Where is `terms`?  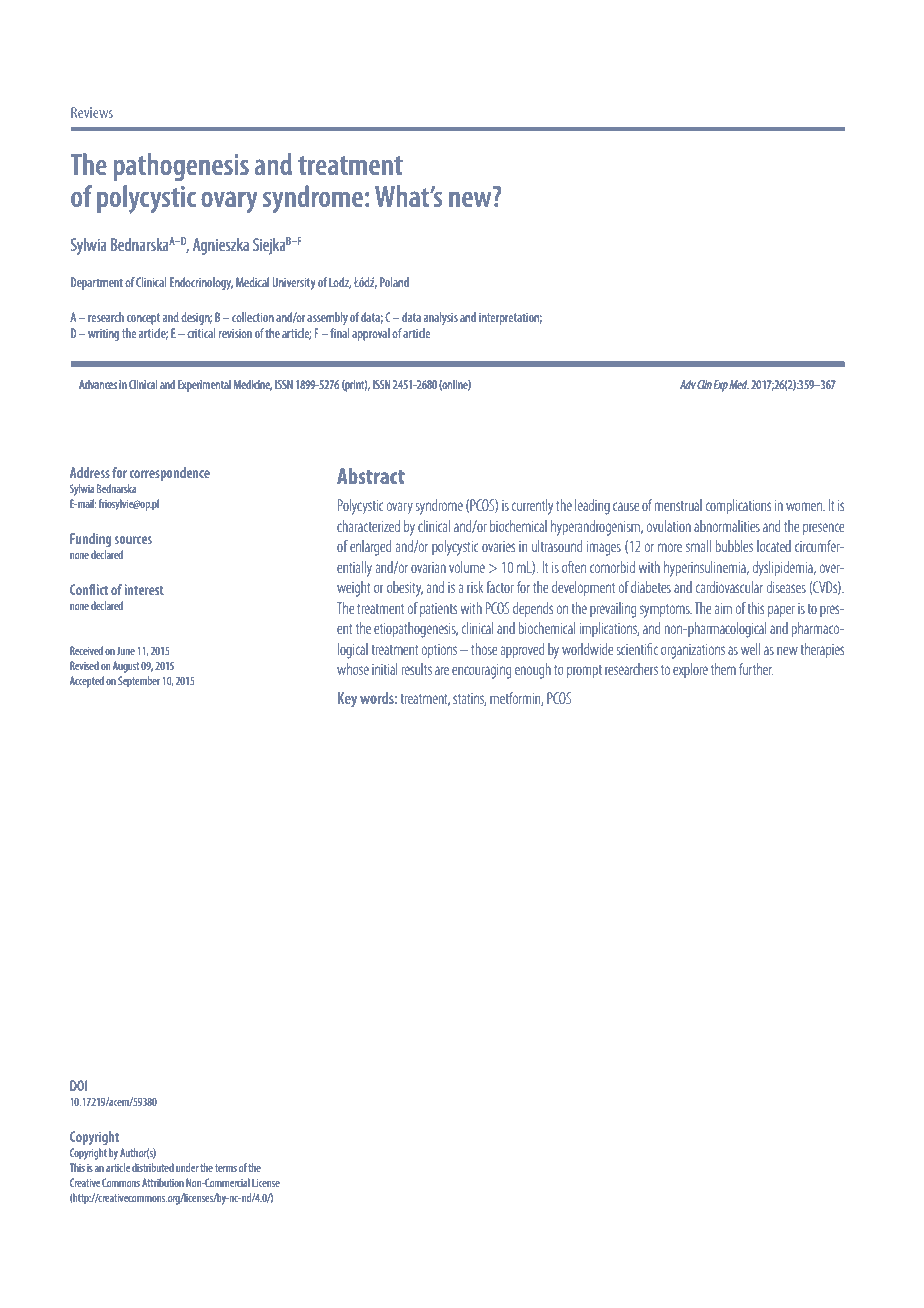
terms is located at coordinates (226, 1168).
